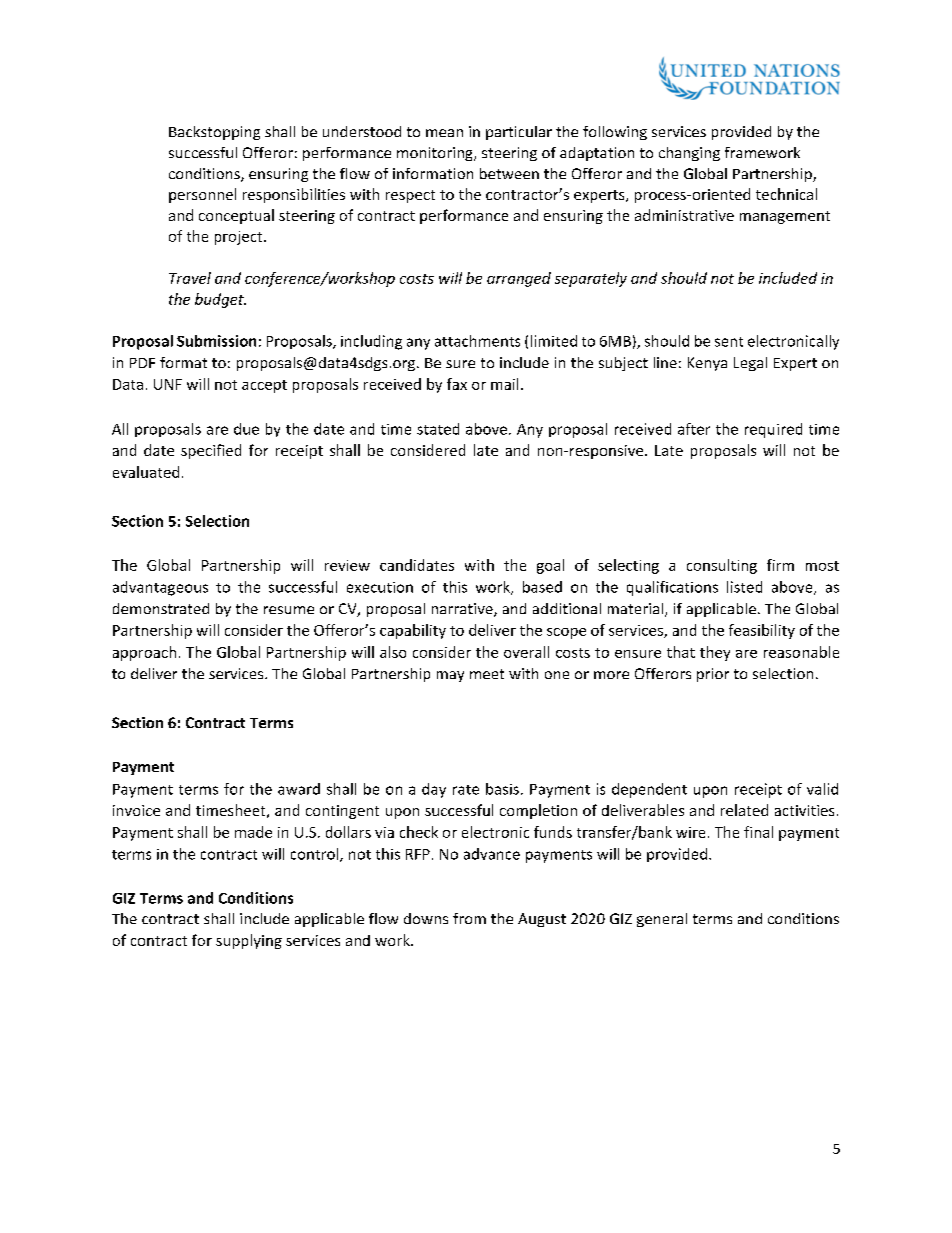  I want to click on personnel, so click(202, 195).
